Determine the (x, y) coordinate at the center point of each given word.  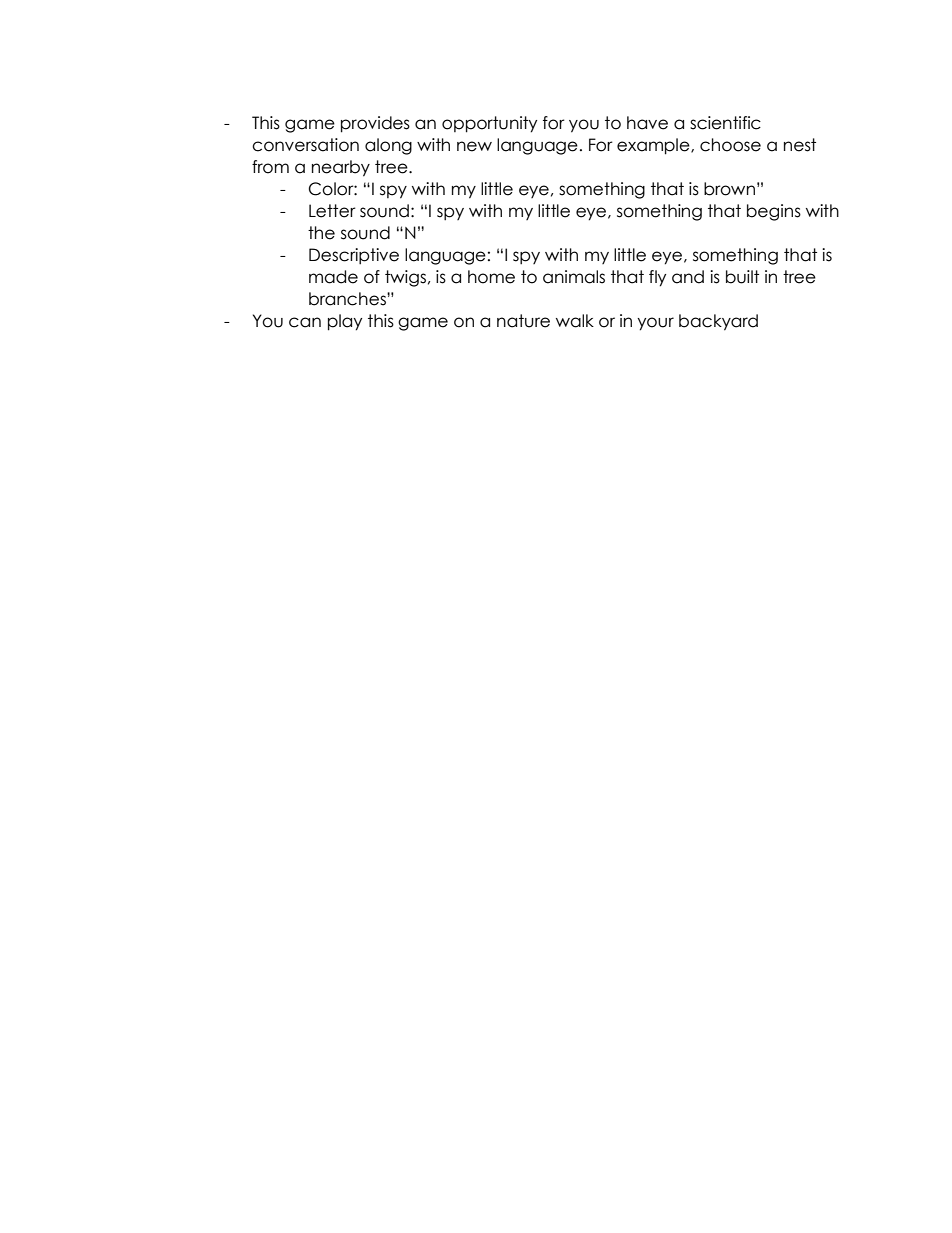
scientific (725, 123)
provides (375, 124)
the (321, 233)
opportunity (489, 124)
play (345, 322)
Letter (332, 211)
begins (774, 212)
